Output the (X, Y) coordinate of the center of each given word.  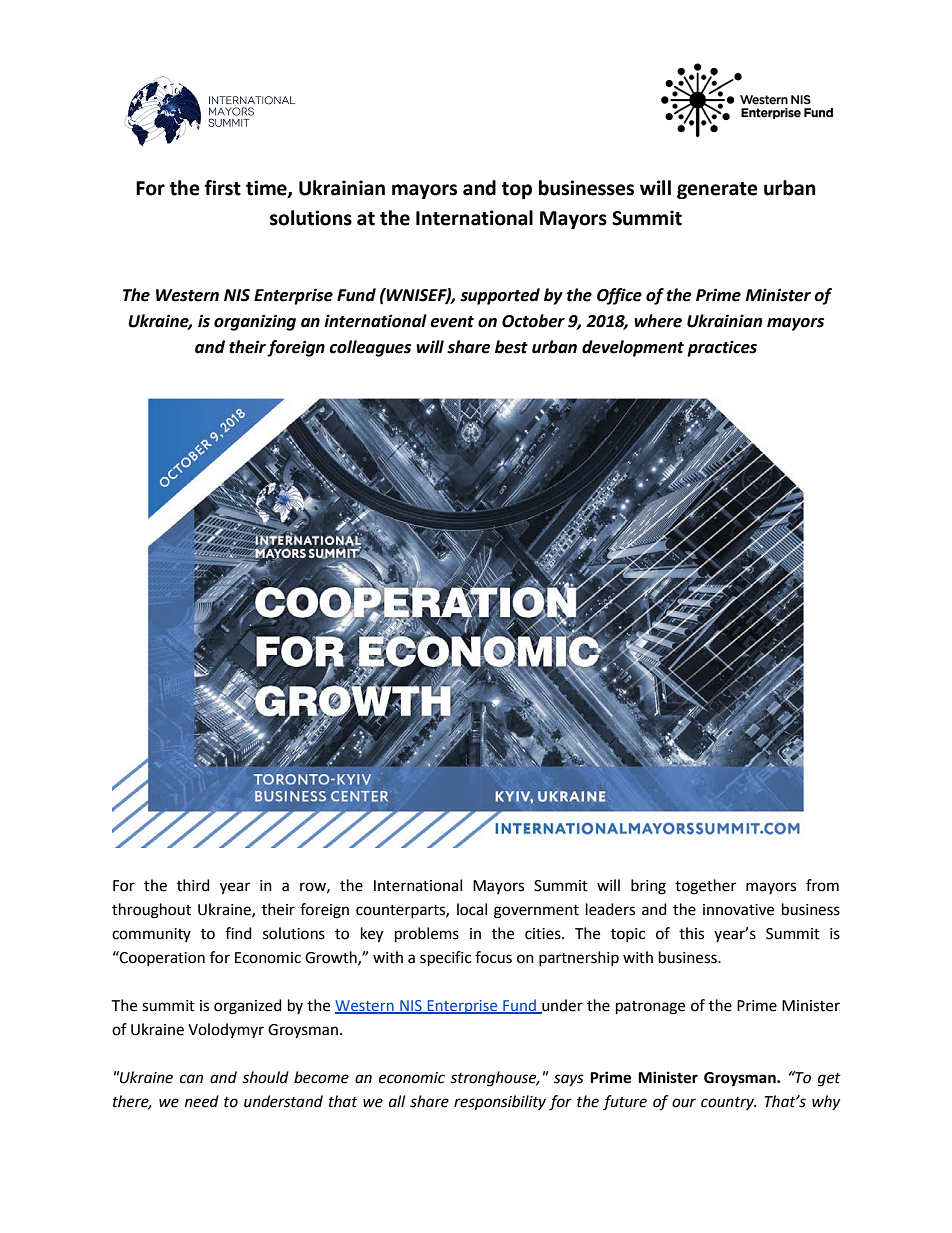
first (223, 188)
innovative (738, 910)
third (193, 885)
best (511, 347)
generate (717, 190)
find (238, 933)
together (705, 887)
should (265, 1077)
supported (500, 296)
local (472, 909)
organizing (255, 322)
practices (722, 348)
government (536, 912)
